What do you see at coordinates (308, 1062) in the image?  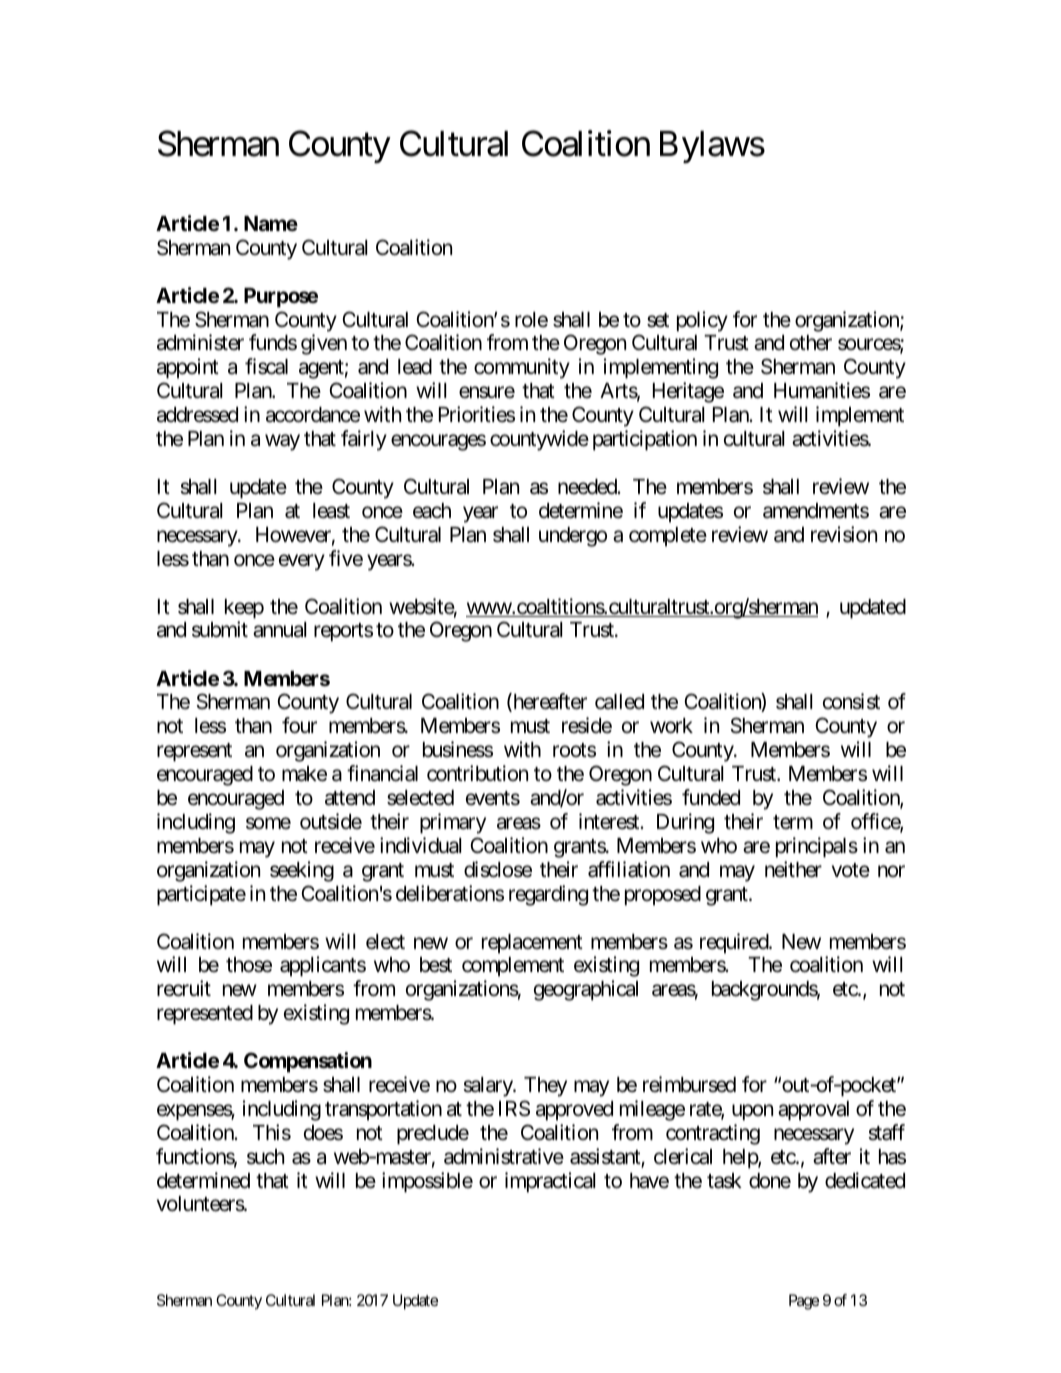 I see `Compensation` at bounding box center [308, 1062].
